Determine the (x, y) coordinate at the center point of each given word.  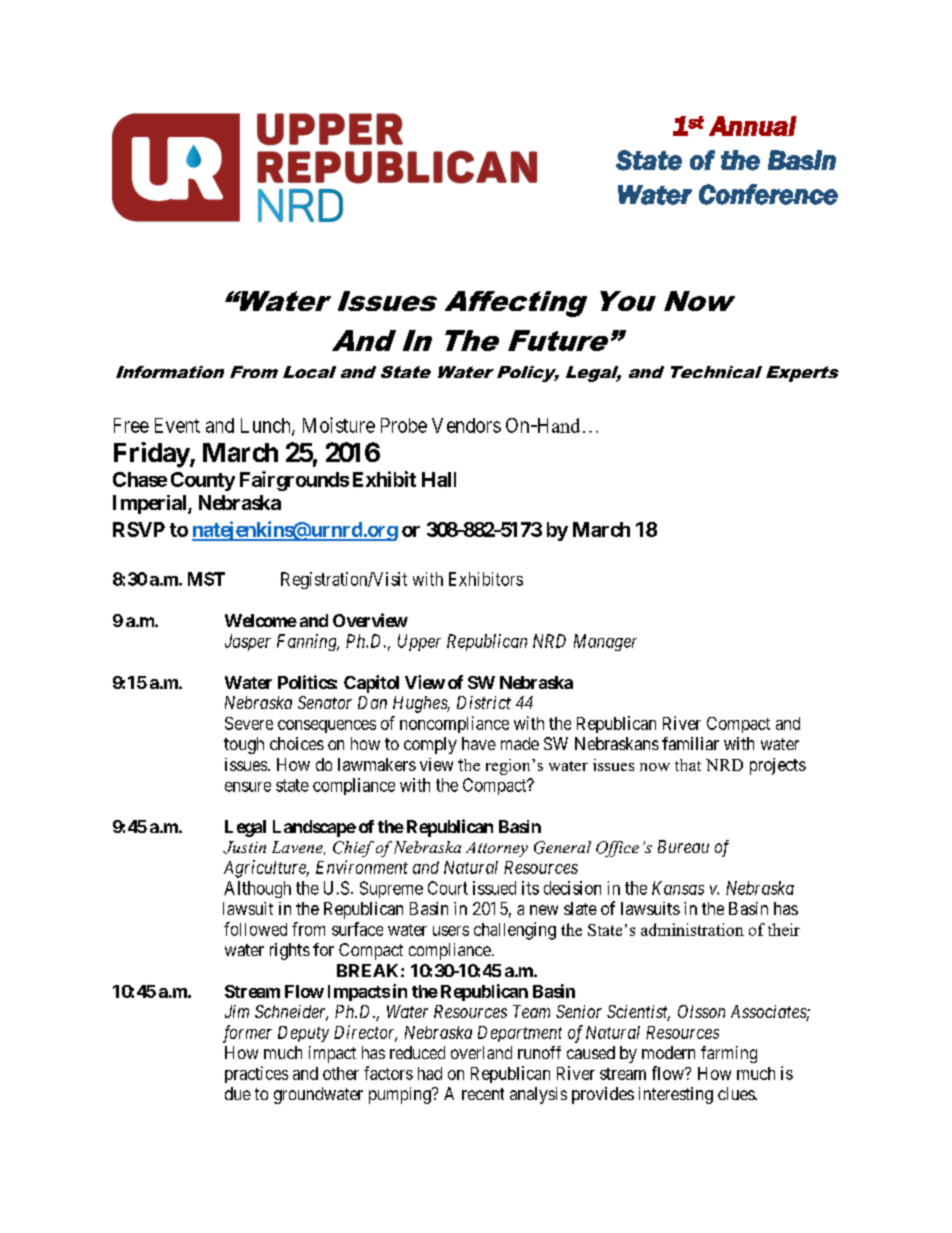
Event (177, 425)
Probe (404, 425)
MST (206, 579)
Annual (753, 126)
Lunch (267, 426)
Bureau (683, 846)
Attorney (497, 849)
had (430, 1073)
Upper (419, 642)
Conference (768, 194)
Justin (244, 847)
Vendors (466, 425)
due (238, 1093)
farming (729, 1054)
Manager (605, 642)
